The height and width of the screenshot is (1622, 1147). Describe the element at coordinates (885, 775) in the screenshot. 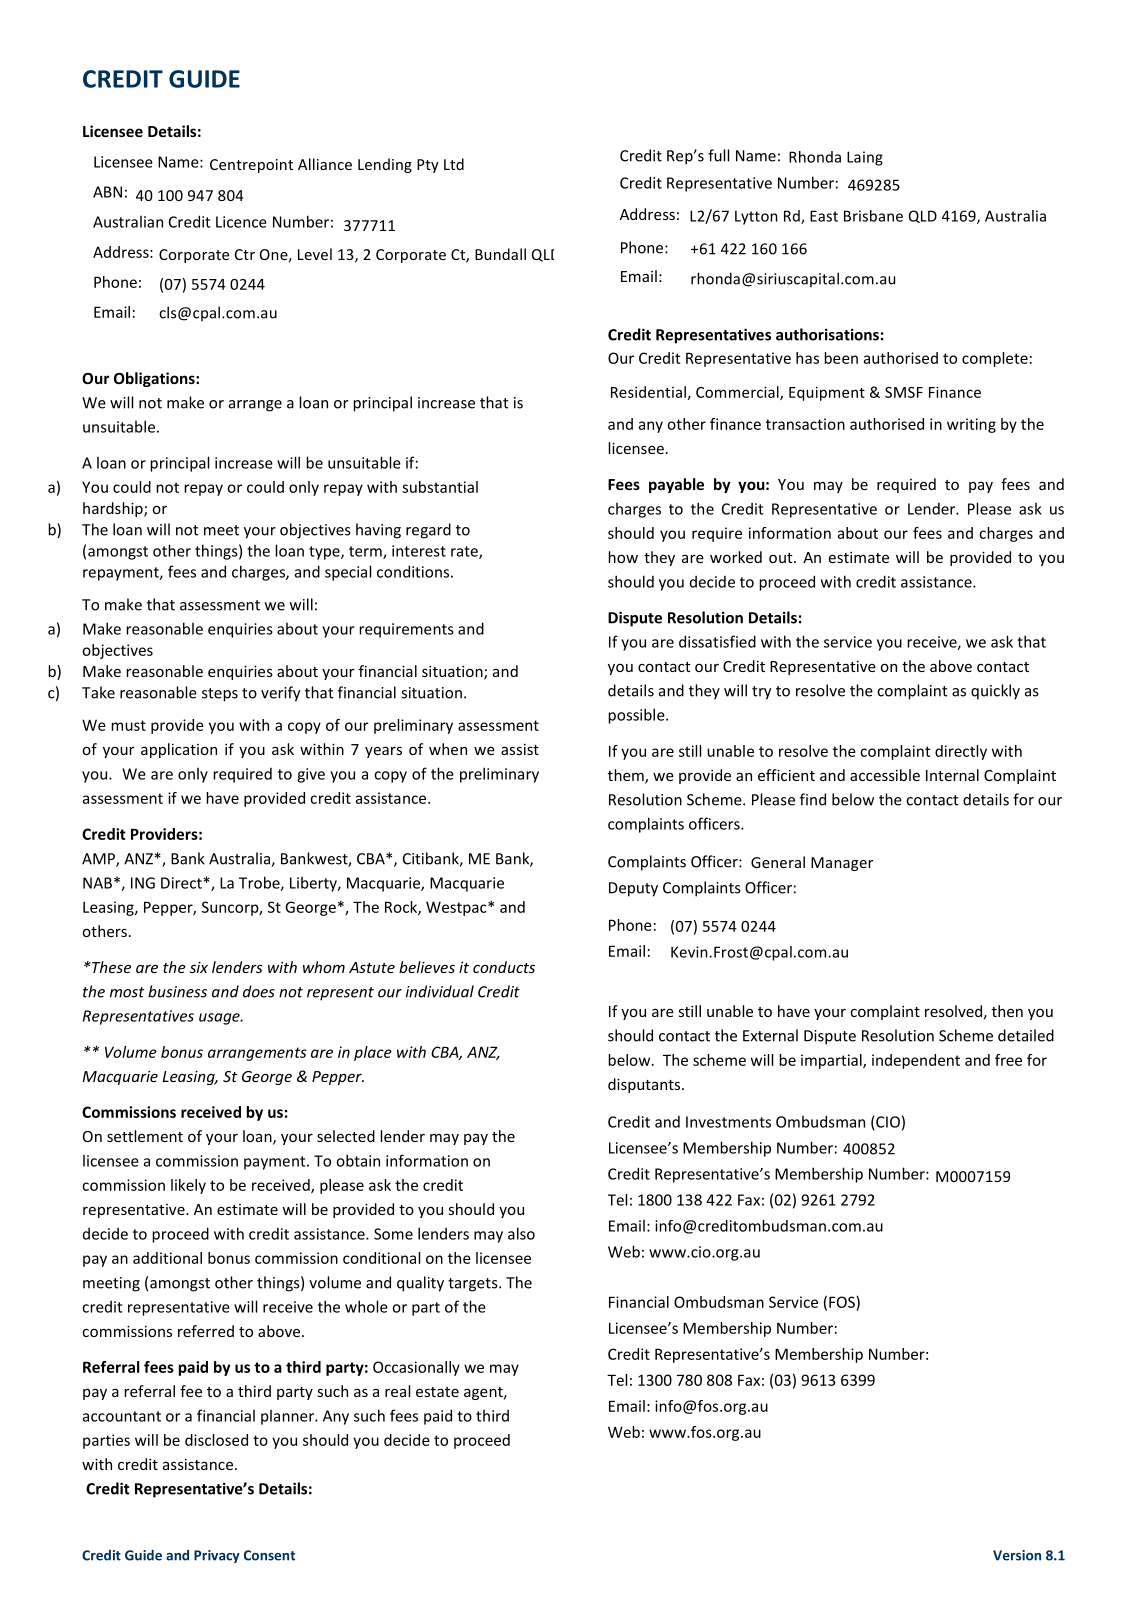

I see `accessible` at that location.
